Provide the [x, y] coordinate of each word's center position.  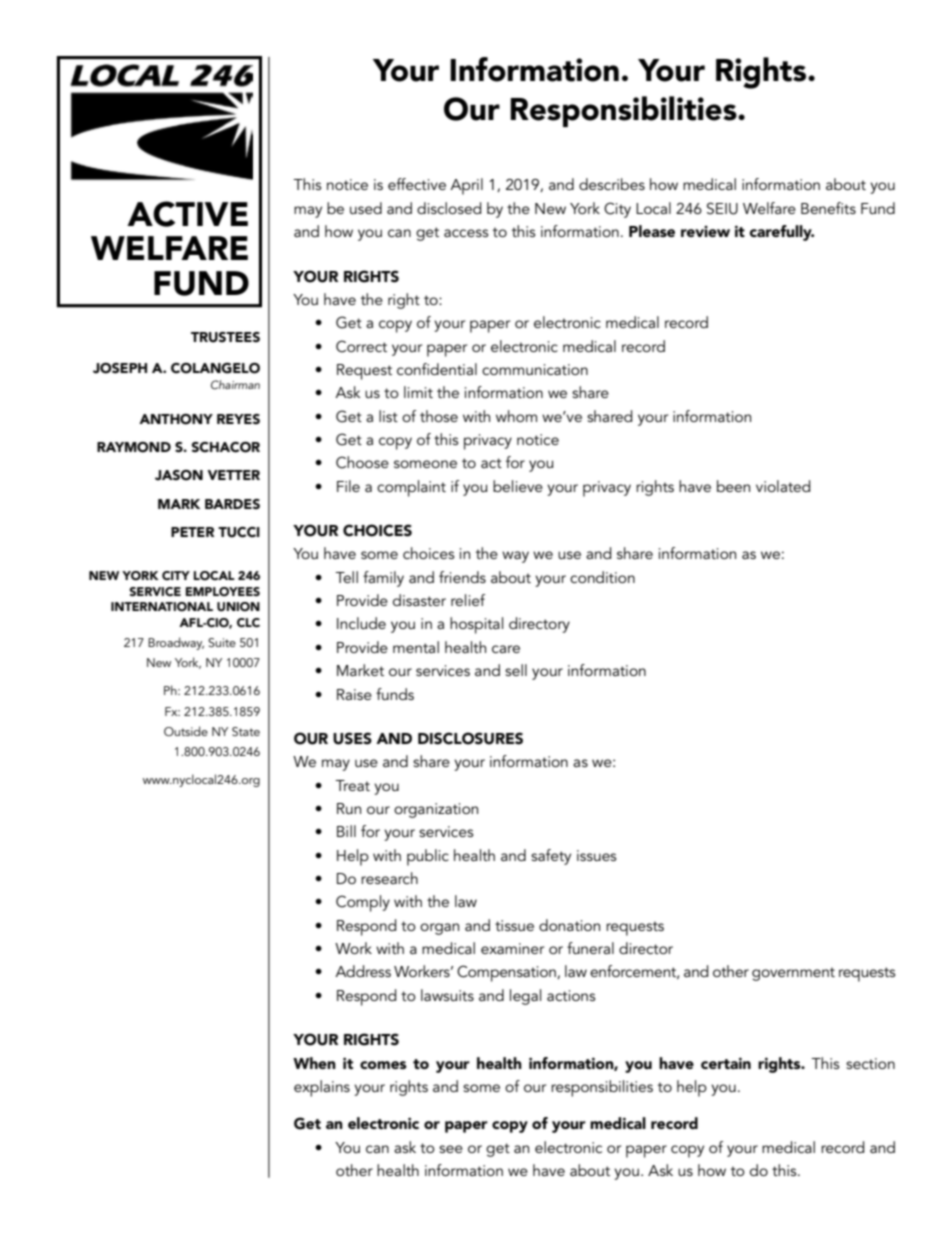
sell [516, 670]
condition [602, 577]
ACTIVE [187, 214]
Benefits [828, 208]
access [466, 233]
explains [322, 1088]
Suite [222, 642]
